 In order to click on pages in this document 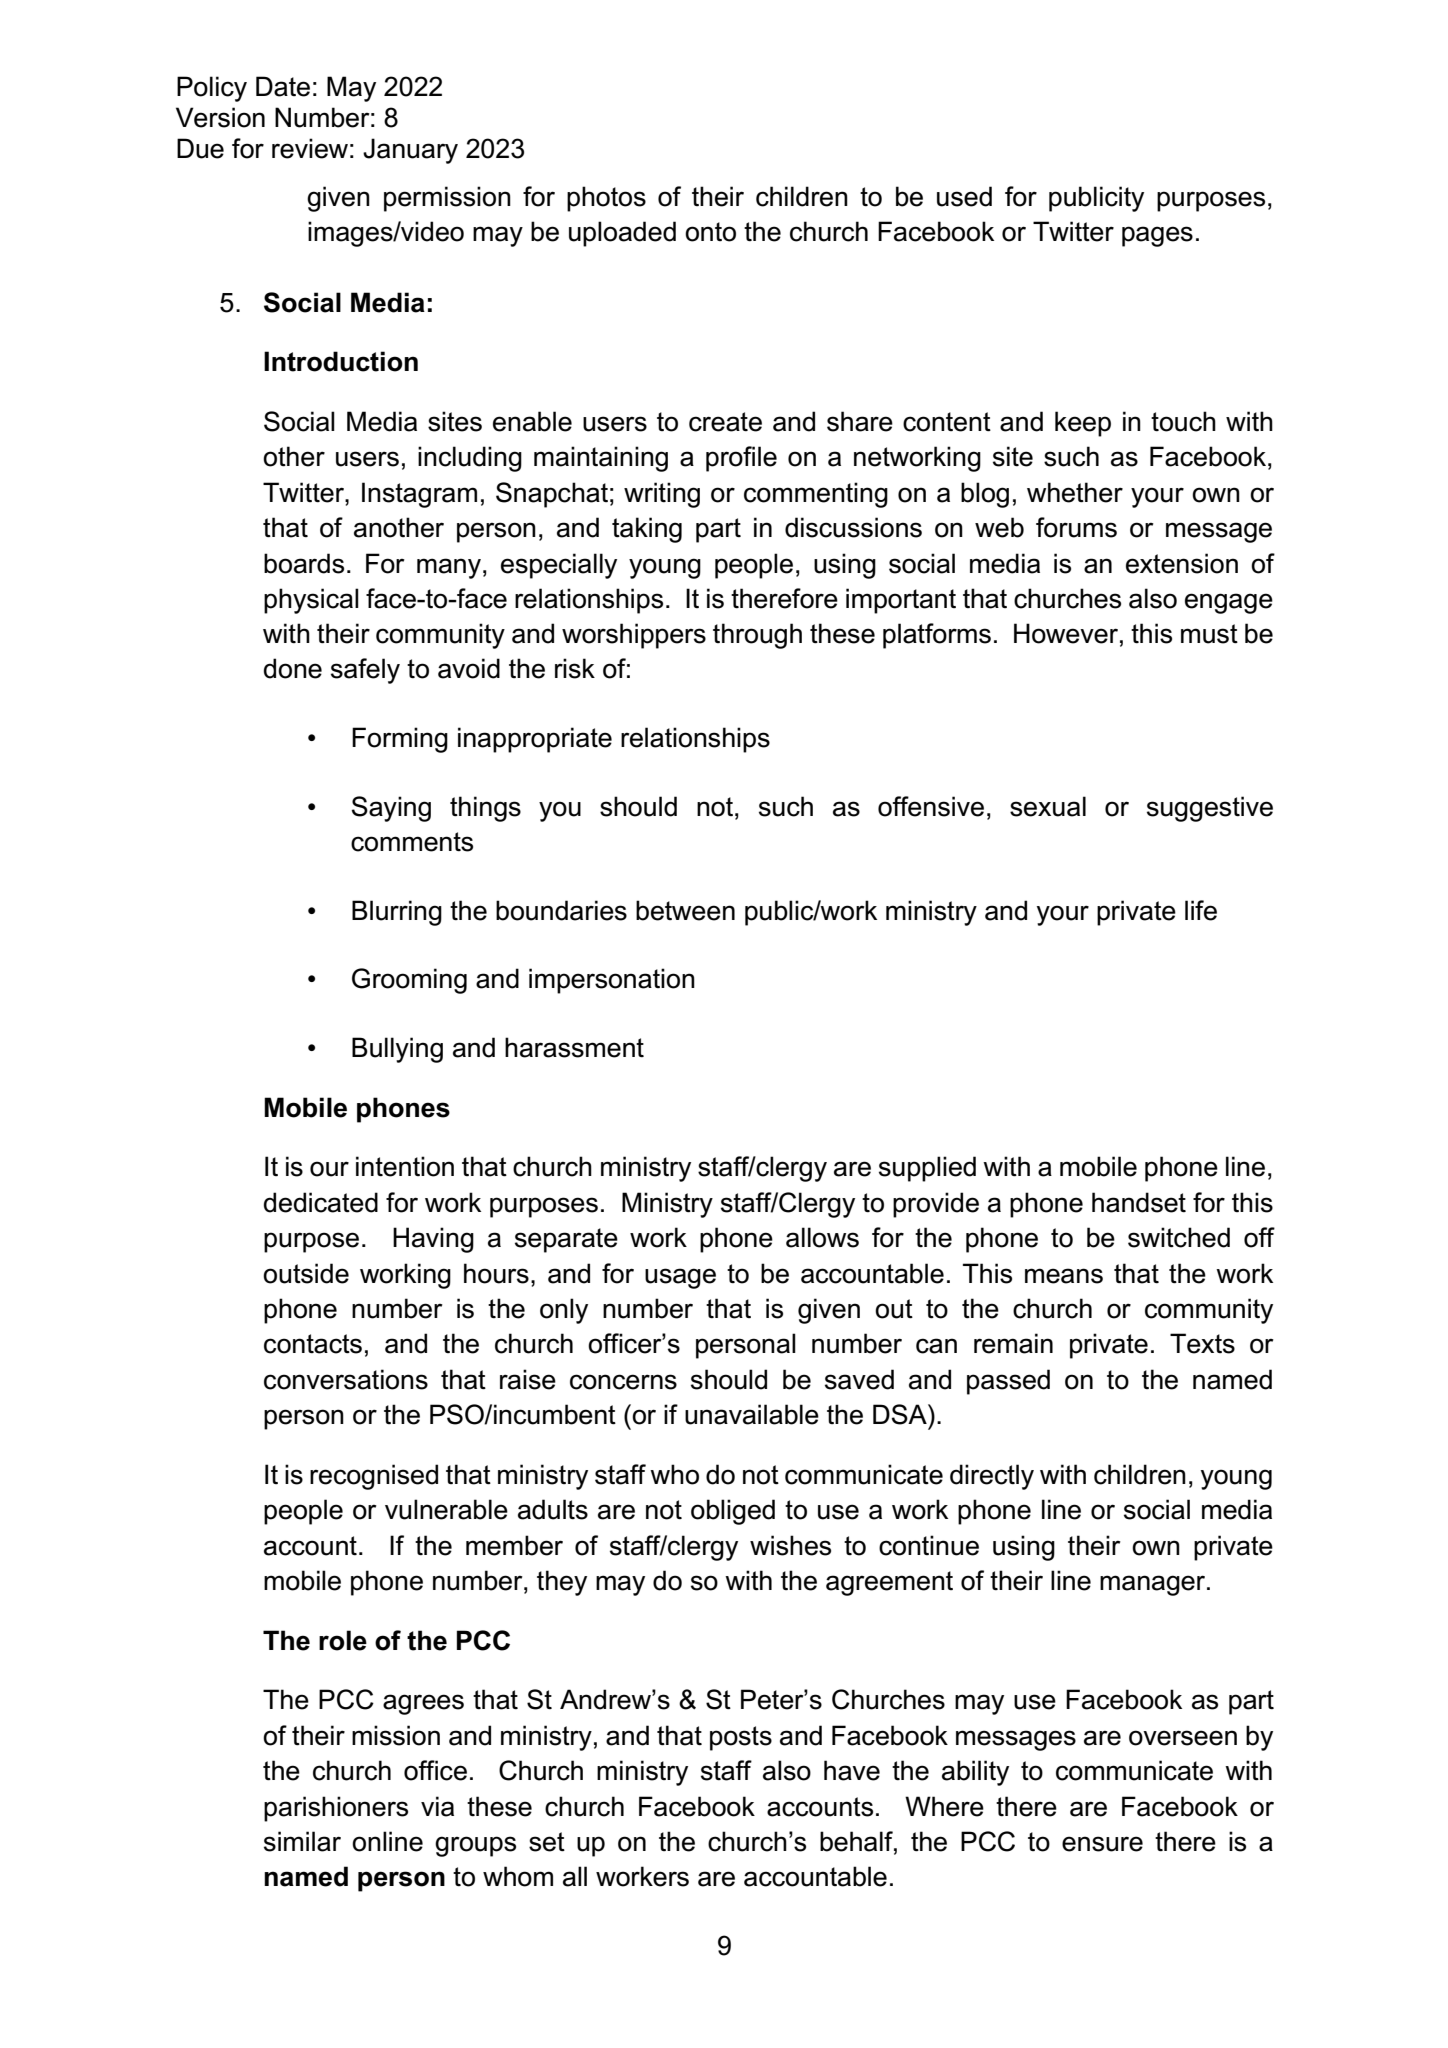, I will do `click(1157, 236)`.
